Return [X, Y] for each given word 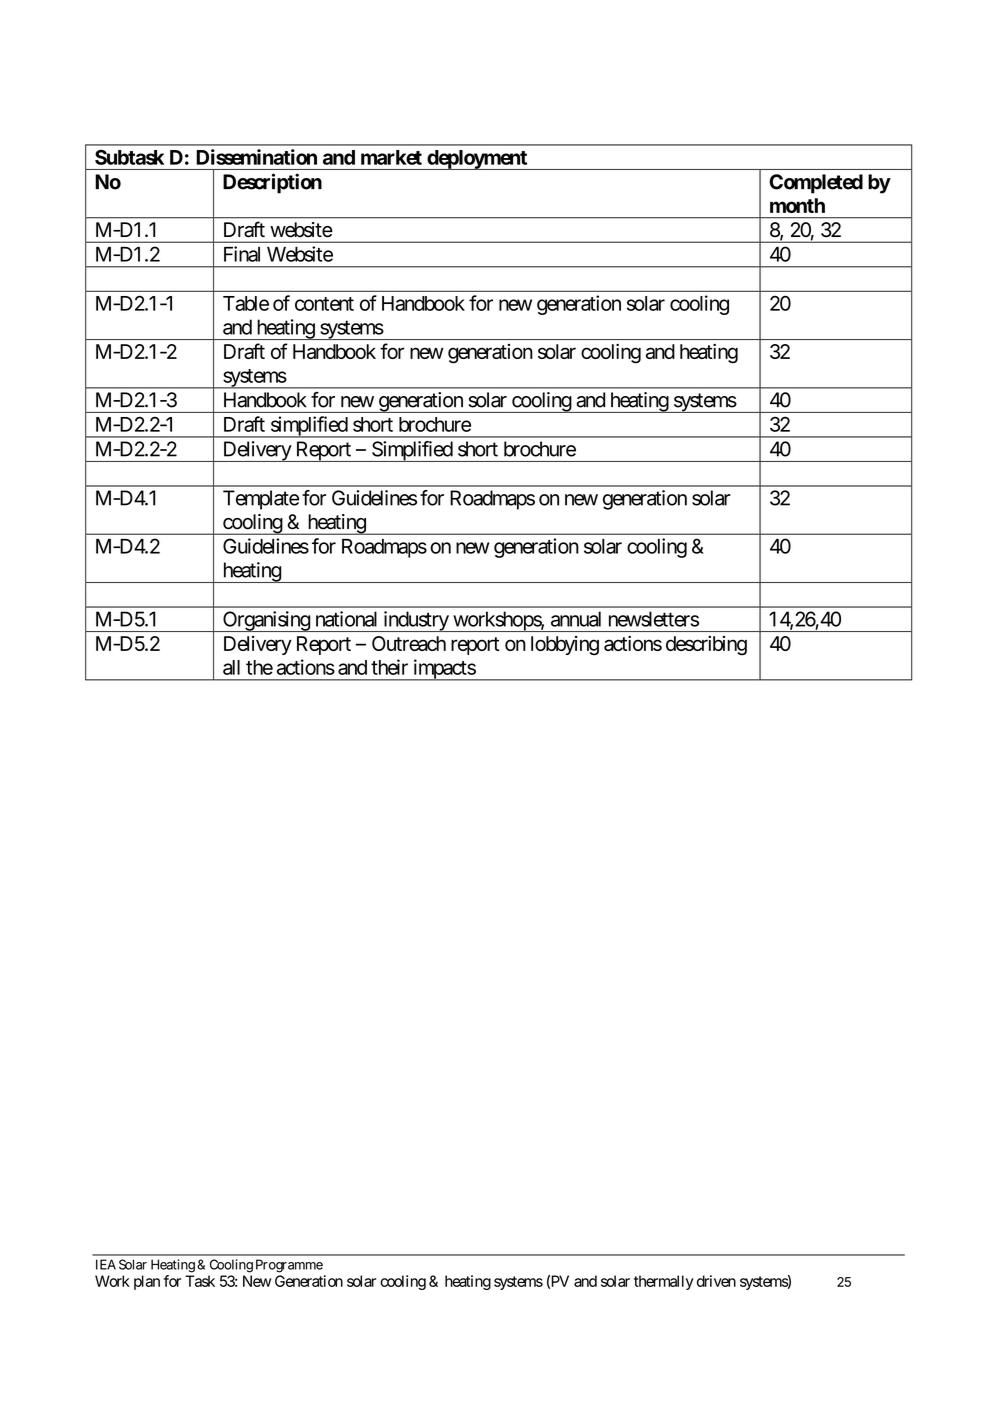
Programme [289, 1266]
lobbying [565, 646]
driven [716, 1281]
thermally [664, 1282]
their [389, 667]
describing [706, 646]
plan [147, 1282]
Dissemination [256, 157]
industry [415, 621]
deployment [477, 160]
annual [576, 619]
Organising [266, 621]
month [797, 205]
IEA [106, 1264]
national [346, 619]
